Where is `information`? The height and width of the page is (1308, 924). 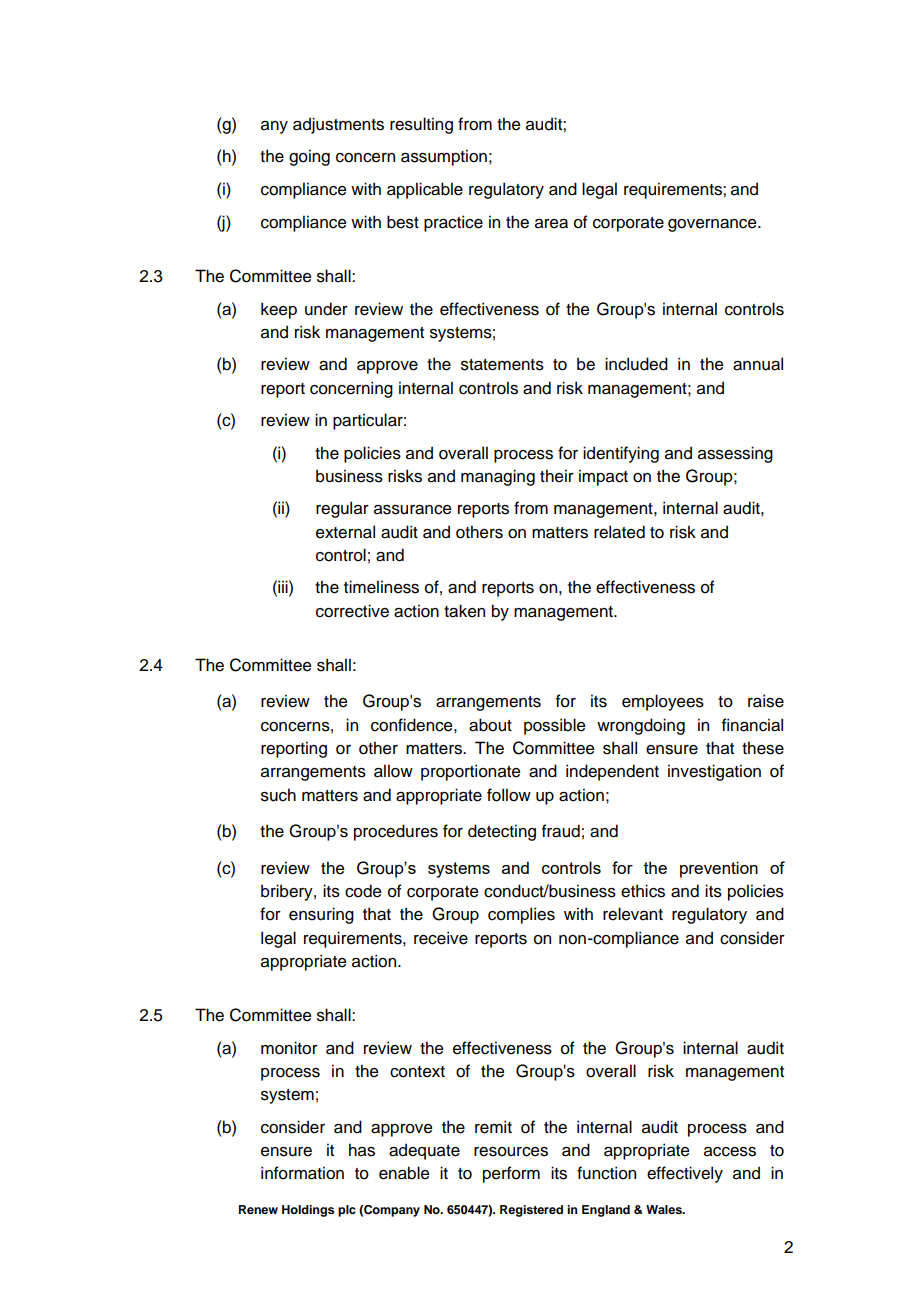 information is located at coordinates (302, 1173).
